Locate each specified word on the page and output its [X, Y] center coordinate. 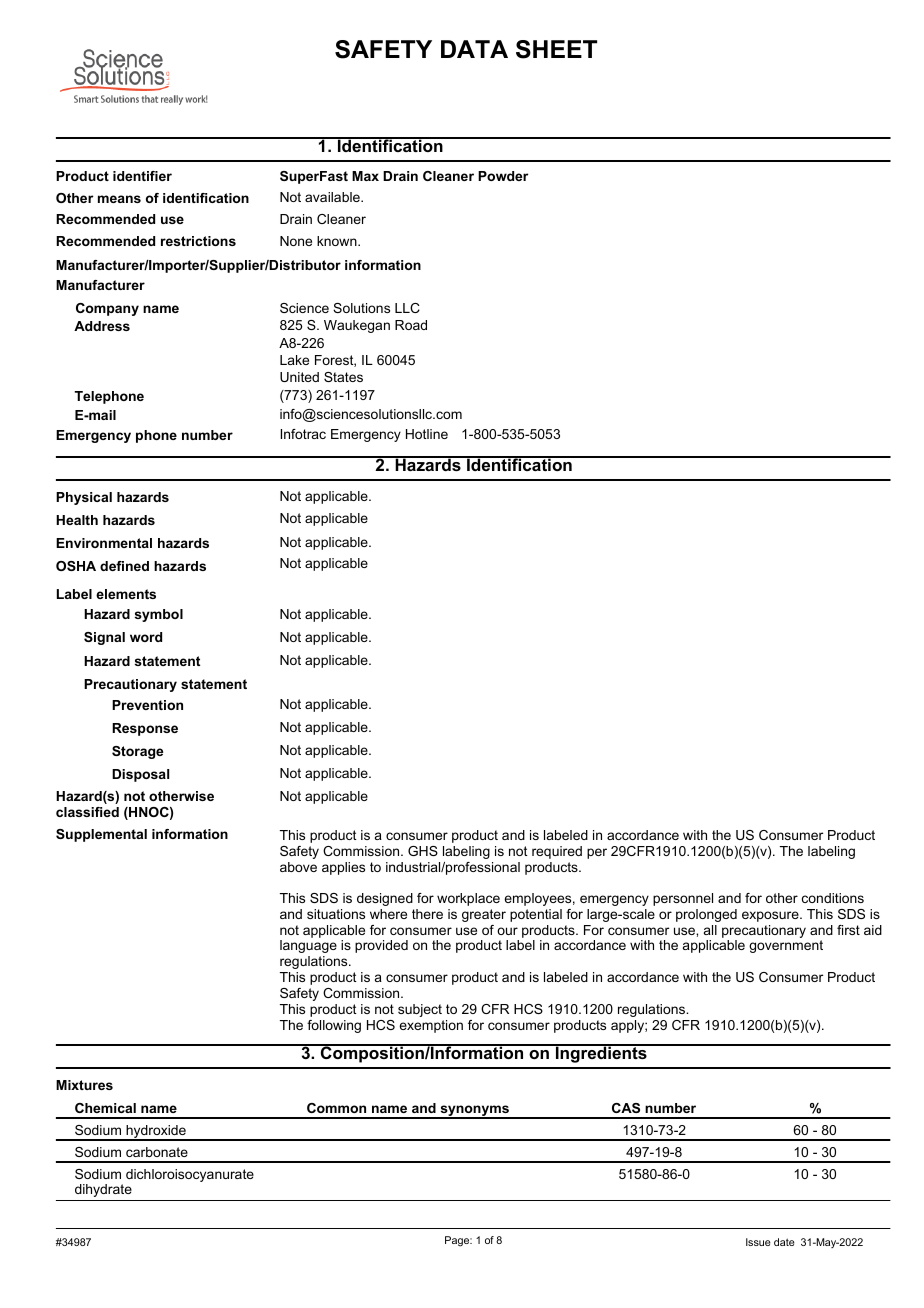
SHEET [556, 49]
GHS [423, 851]
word [146, 637]
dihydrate [103, 1190]
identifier [142, 176]
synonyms [474, 1112]
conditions [833, 898]
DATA [474, 49]
